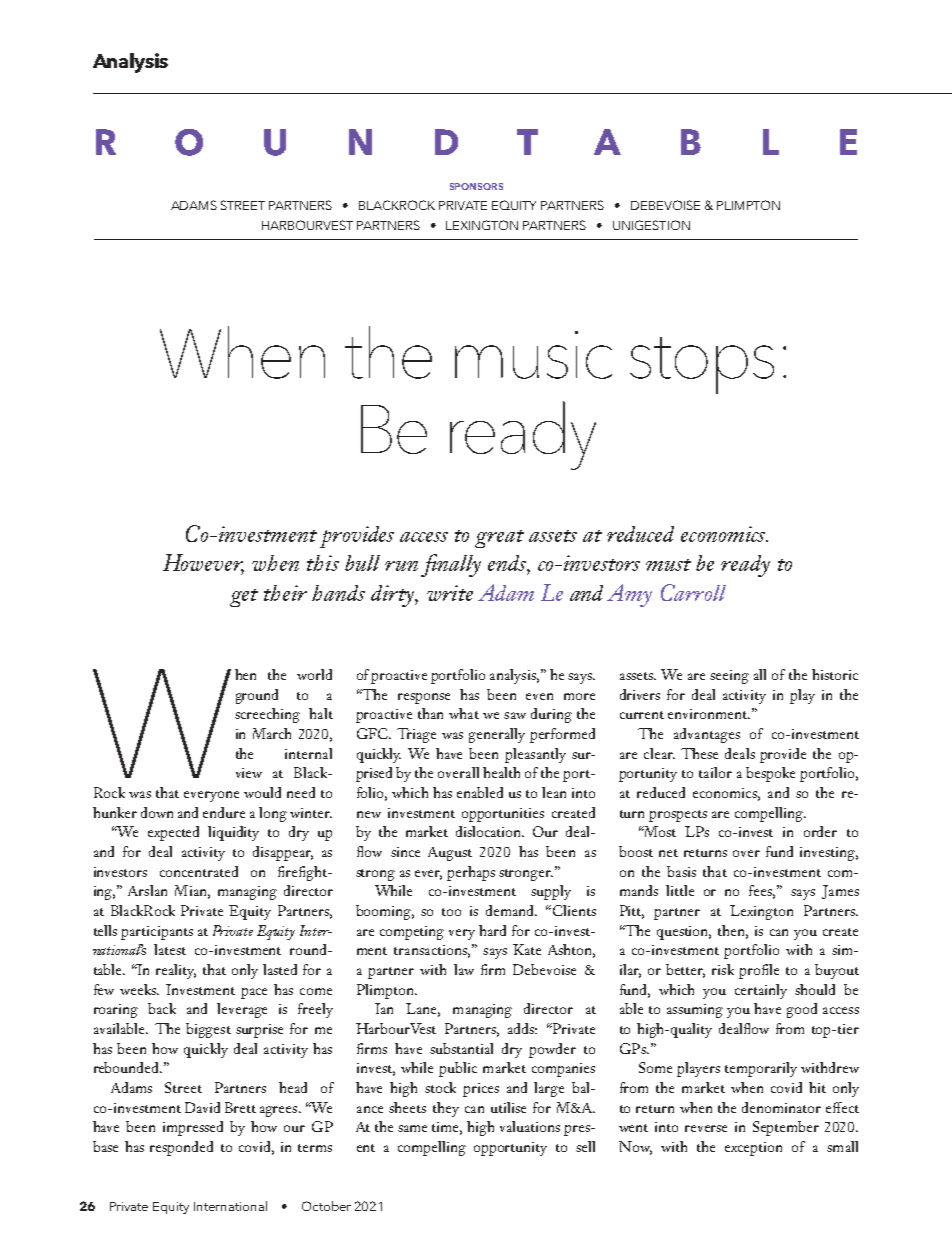 This screenshot has width=952, height=1255. Describe the element at coordinates (530, 1126) in the screenshot. I see `valuations` at that location.
